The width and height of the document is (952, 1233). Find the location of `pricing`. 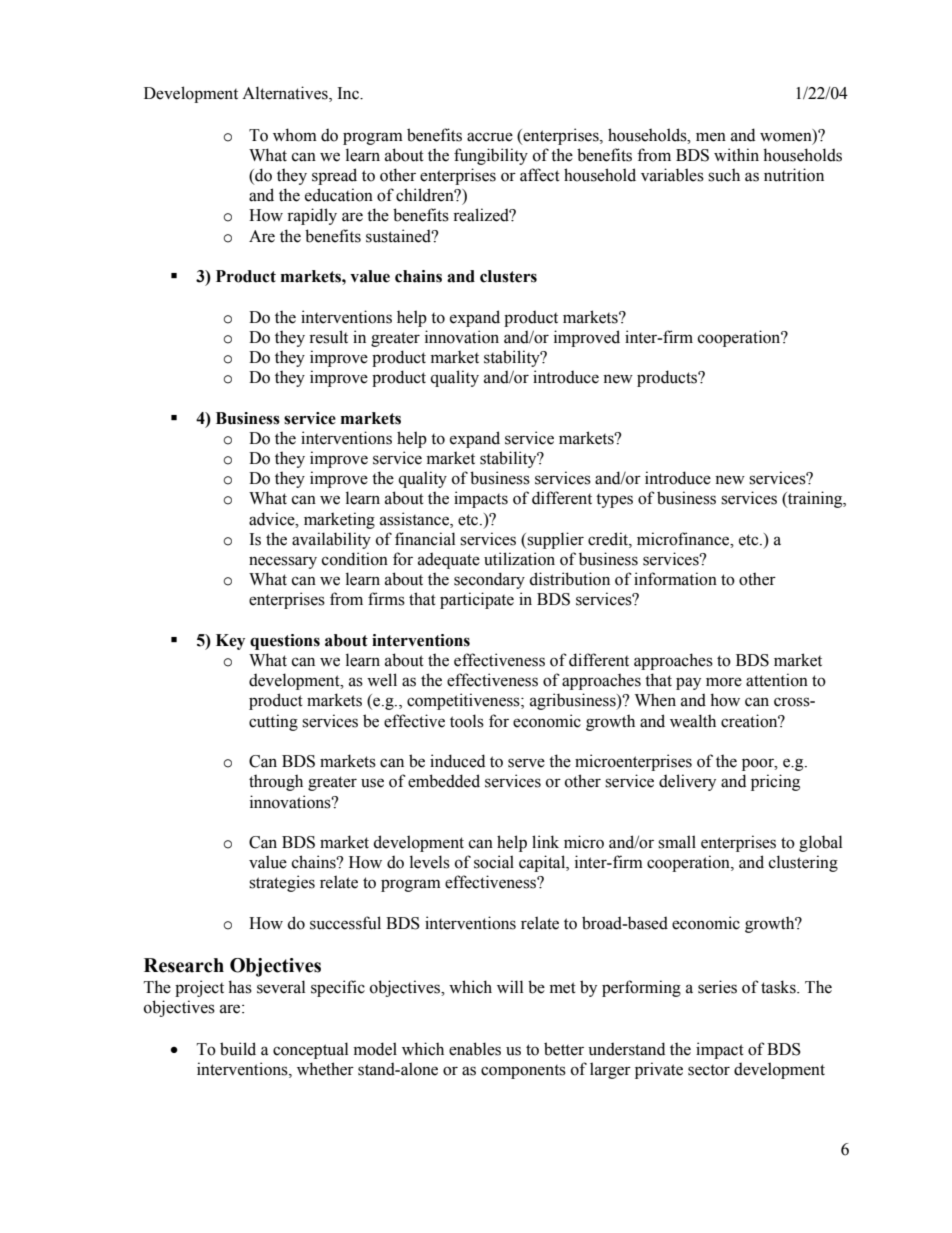

pricing is located at coordinates (775, 782).
